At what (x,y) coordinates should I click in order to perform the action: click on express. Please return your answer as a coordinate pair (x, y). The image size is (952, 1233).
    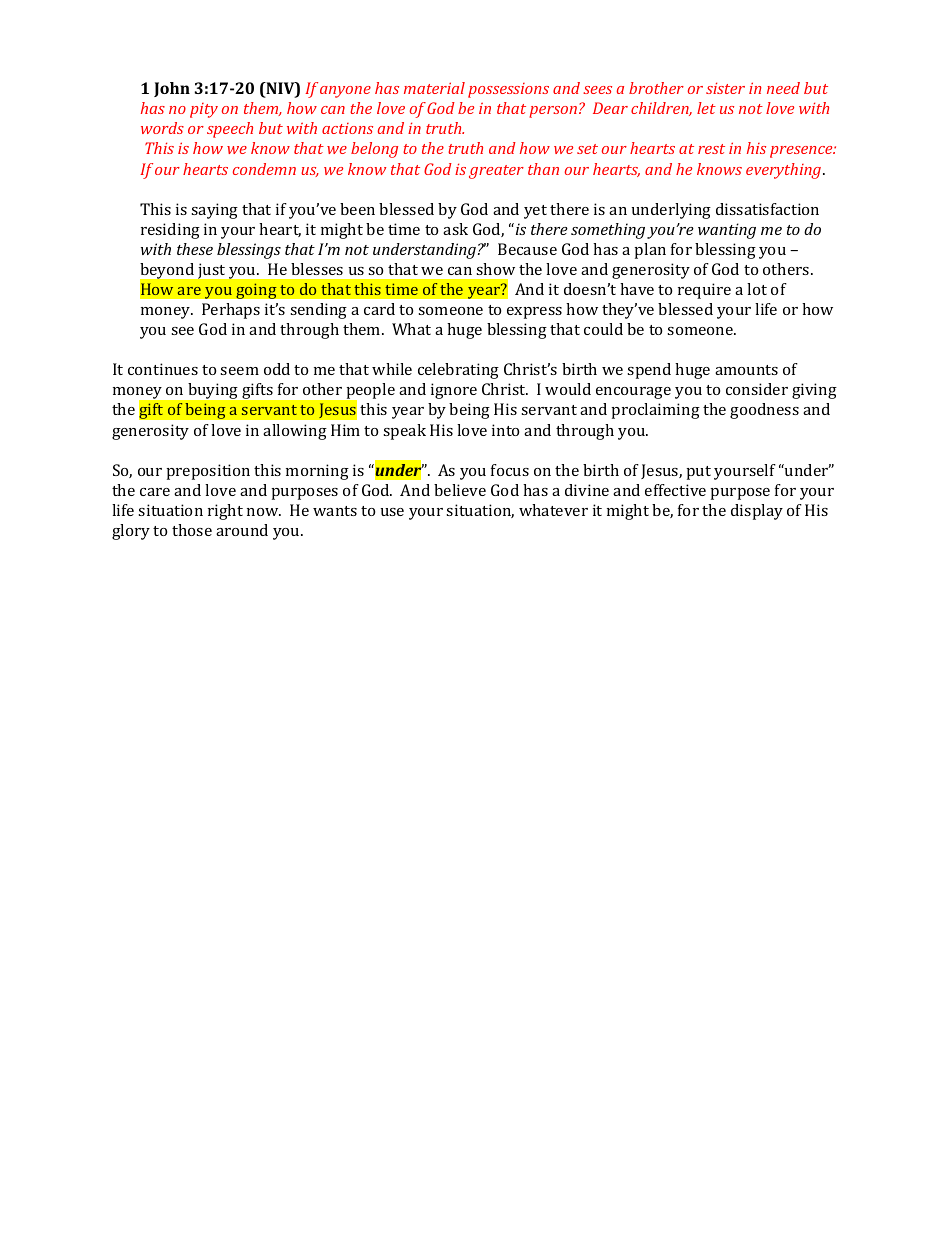
    Looking at the image, I should click on (534, 313).
